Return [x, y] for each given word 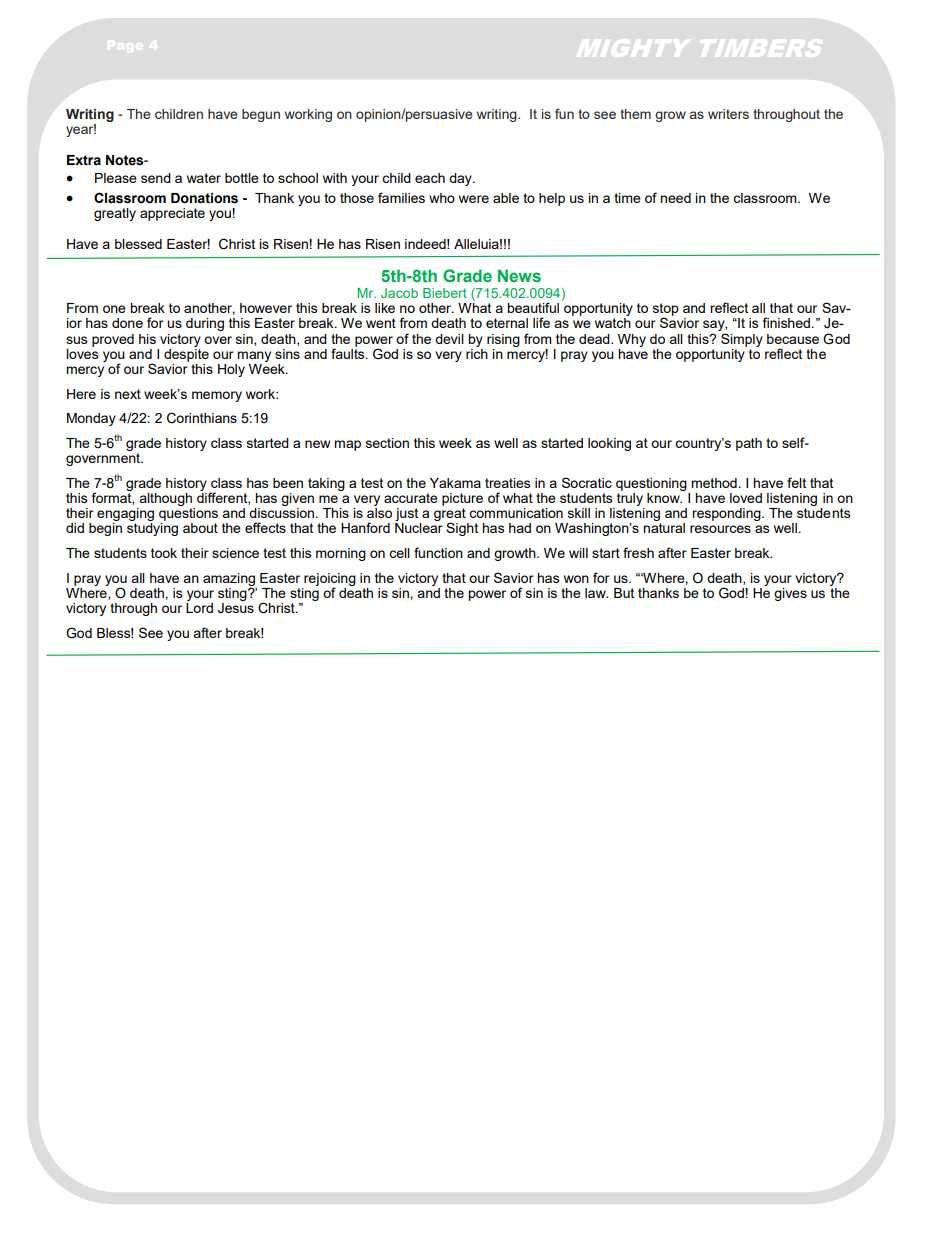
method [714, 483]
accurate [411, 498]
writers [728, 114]
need [675, 198]
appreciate [172, 214]
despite [186, 354]
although [165, 499]
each [430, 178]
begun [261, 115]
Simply [742, 340]
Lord [199, 606]
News [519, 275]
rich [477, 352]
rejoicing [330, 580]
